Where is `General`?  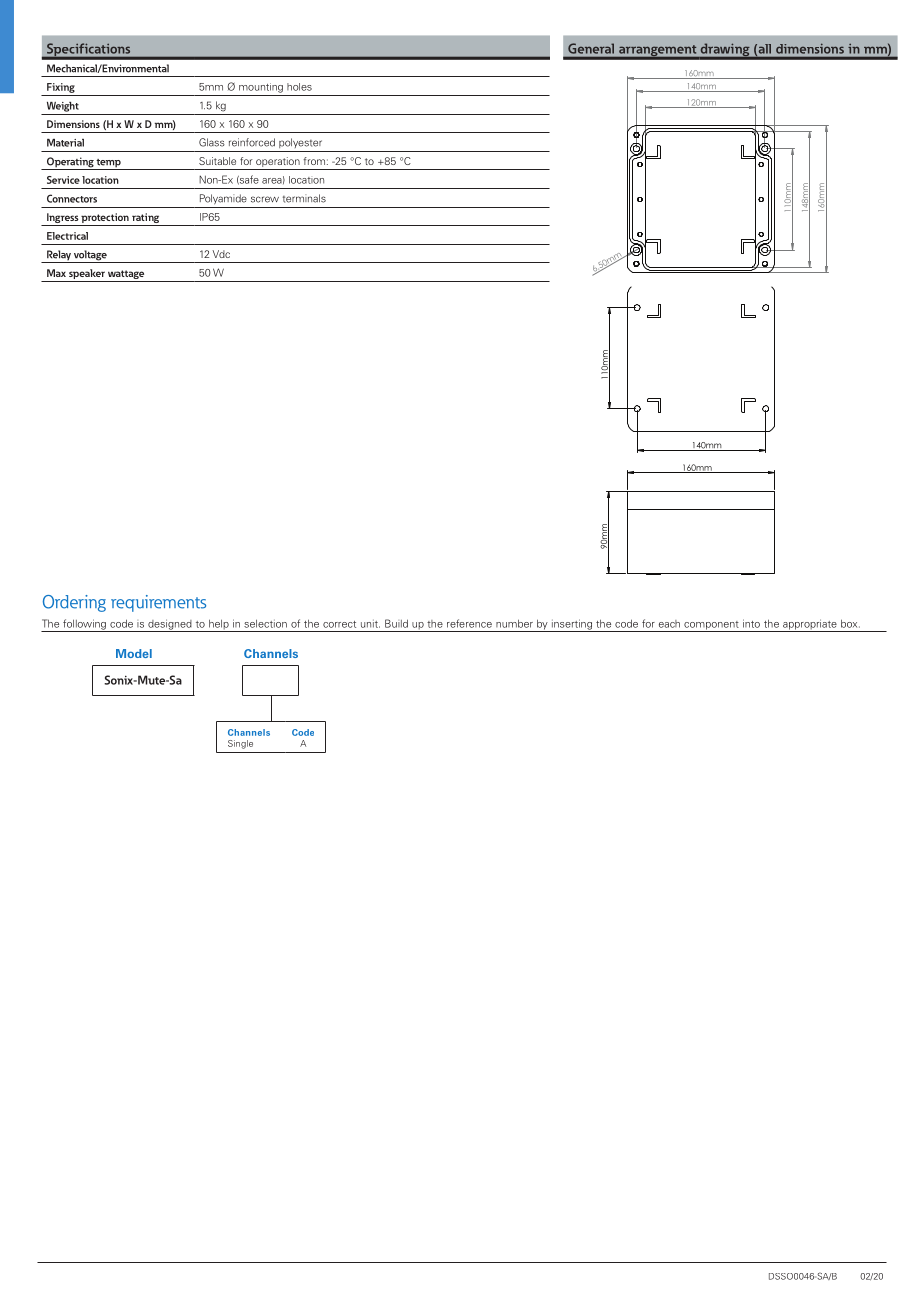 General is located at coordinates (591, 48).
